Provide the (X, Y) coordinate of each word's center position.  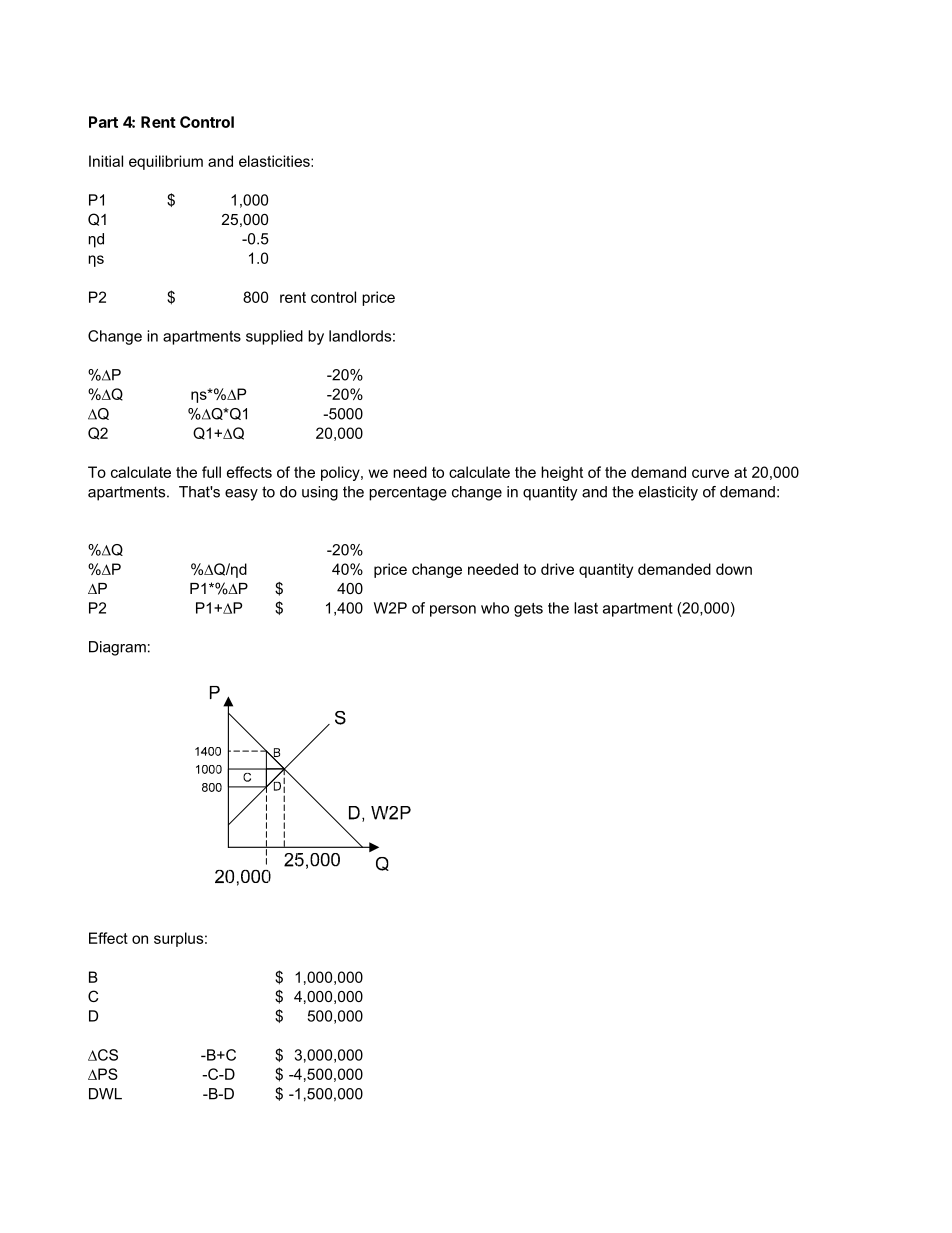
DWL (105, 1094)
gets (528, 610)
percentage (408, 493)
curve (710, 473)
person (453, 611)
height (562, 473)
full (211, 472)
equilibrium (166, 162)
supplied (274, 337)
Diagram (117, 648)
